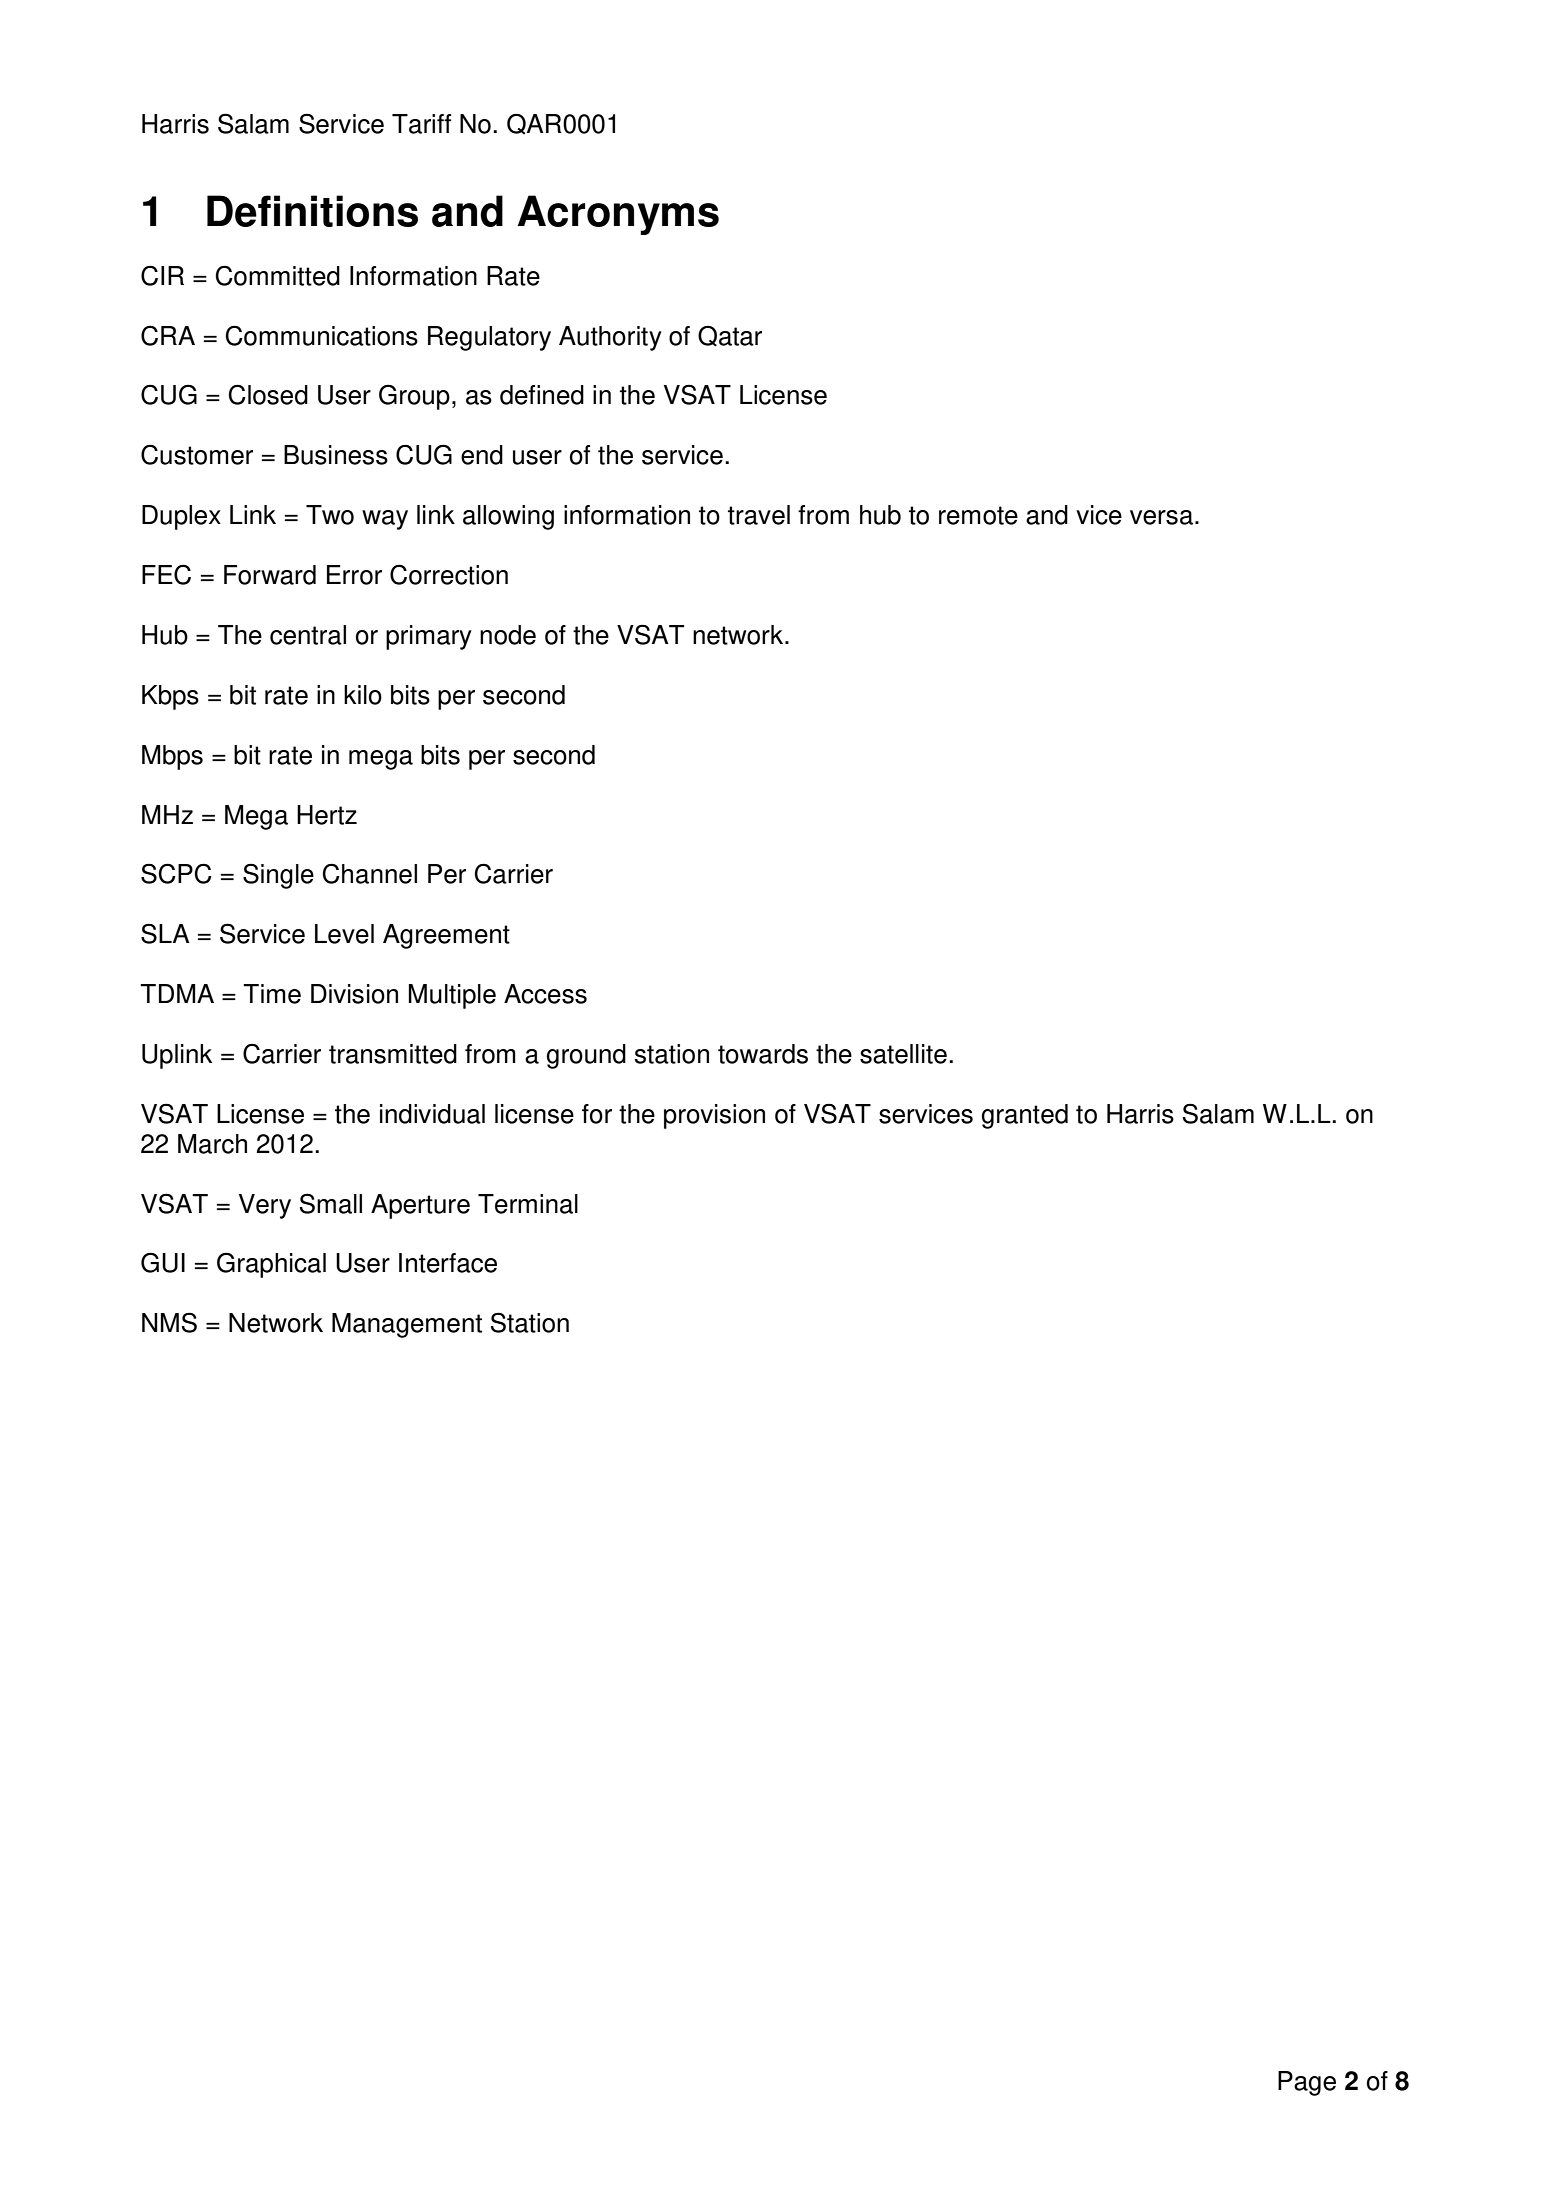 The image size is (1550, 2191). What do you see at coordinates (714, 1116) in the document?
I see `provision` at bounding box center [714, 1116].
